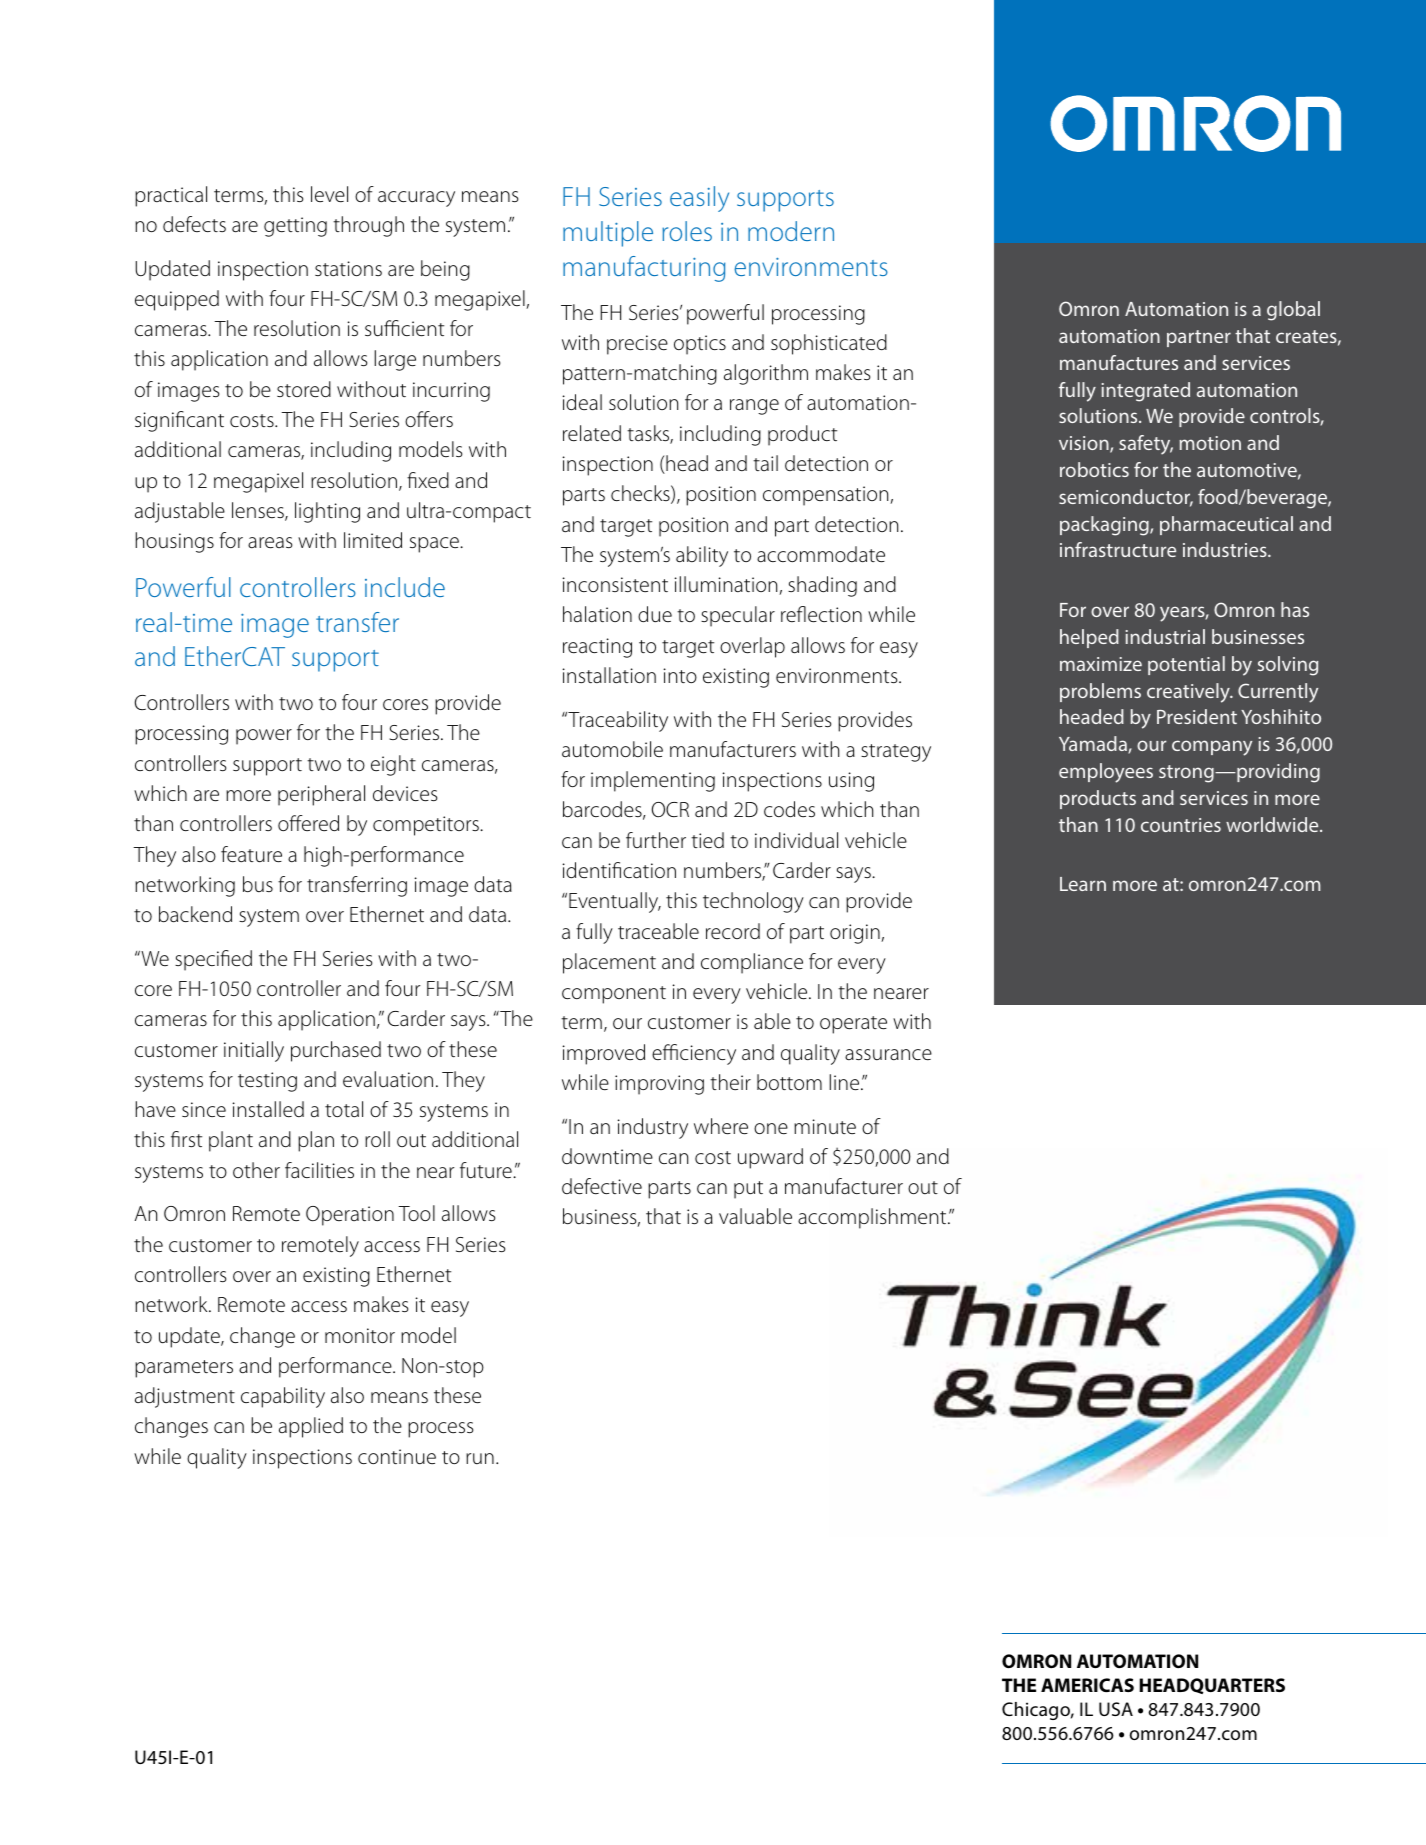  What do you see at coordinates (873, 1218) in the screenshot?
I see `accomplishment` at bounding box center [873, 1218].
